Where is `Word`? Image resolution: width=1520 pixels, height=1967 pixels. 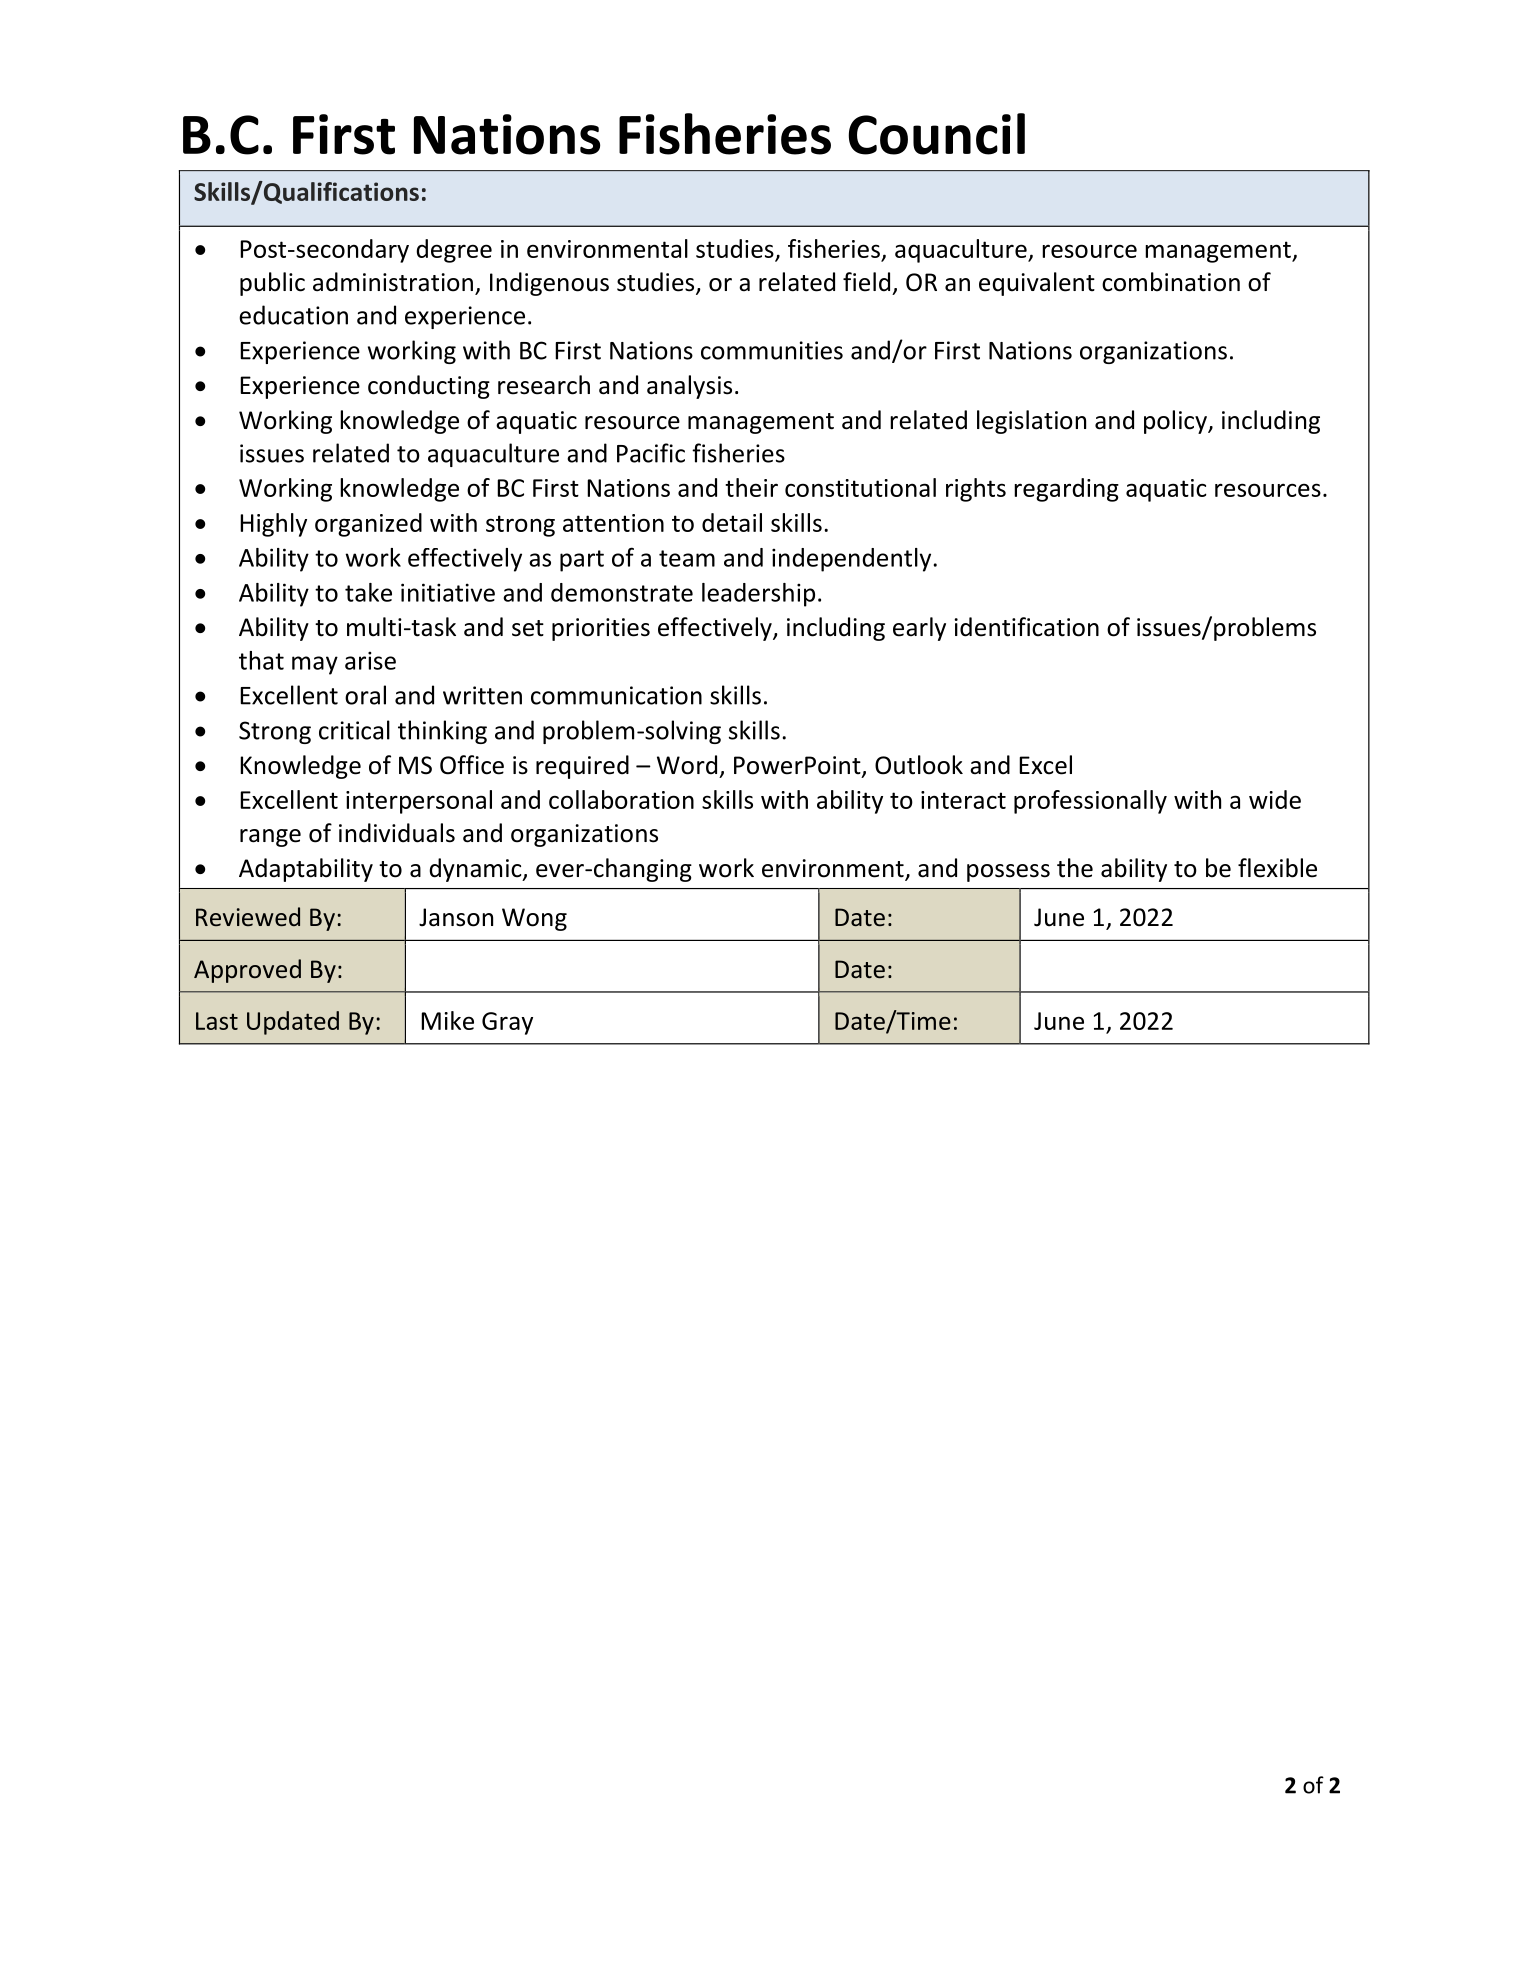
Word is located at coordinates (687, 765).
